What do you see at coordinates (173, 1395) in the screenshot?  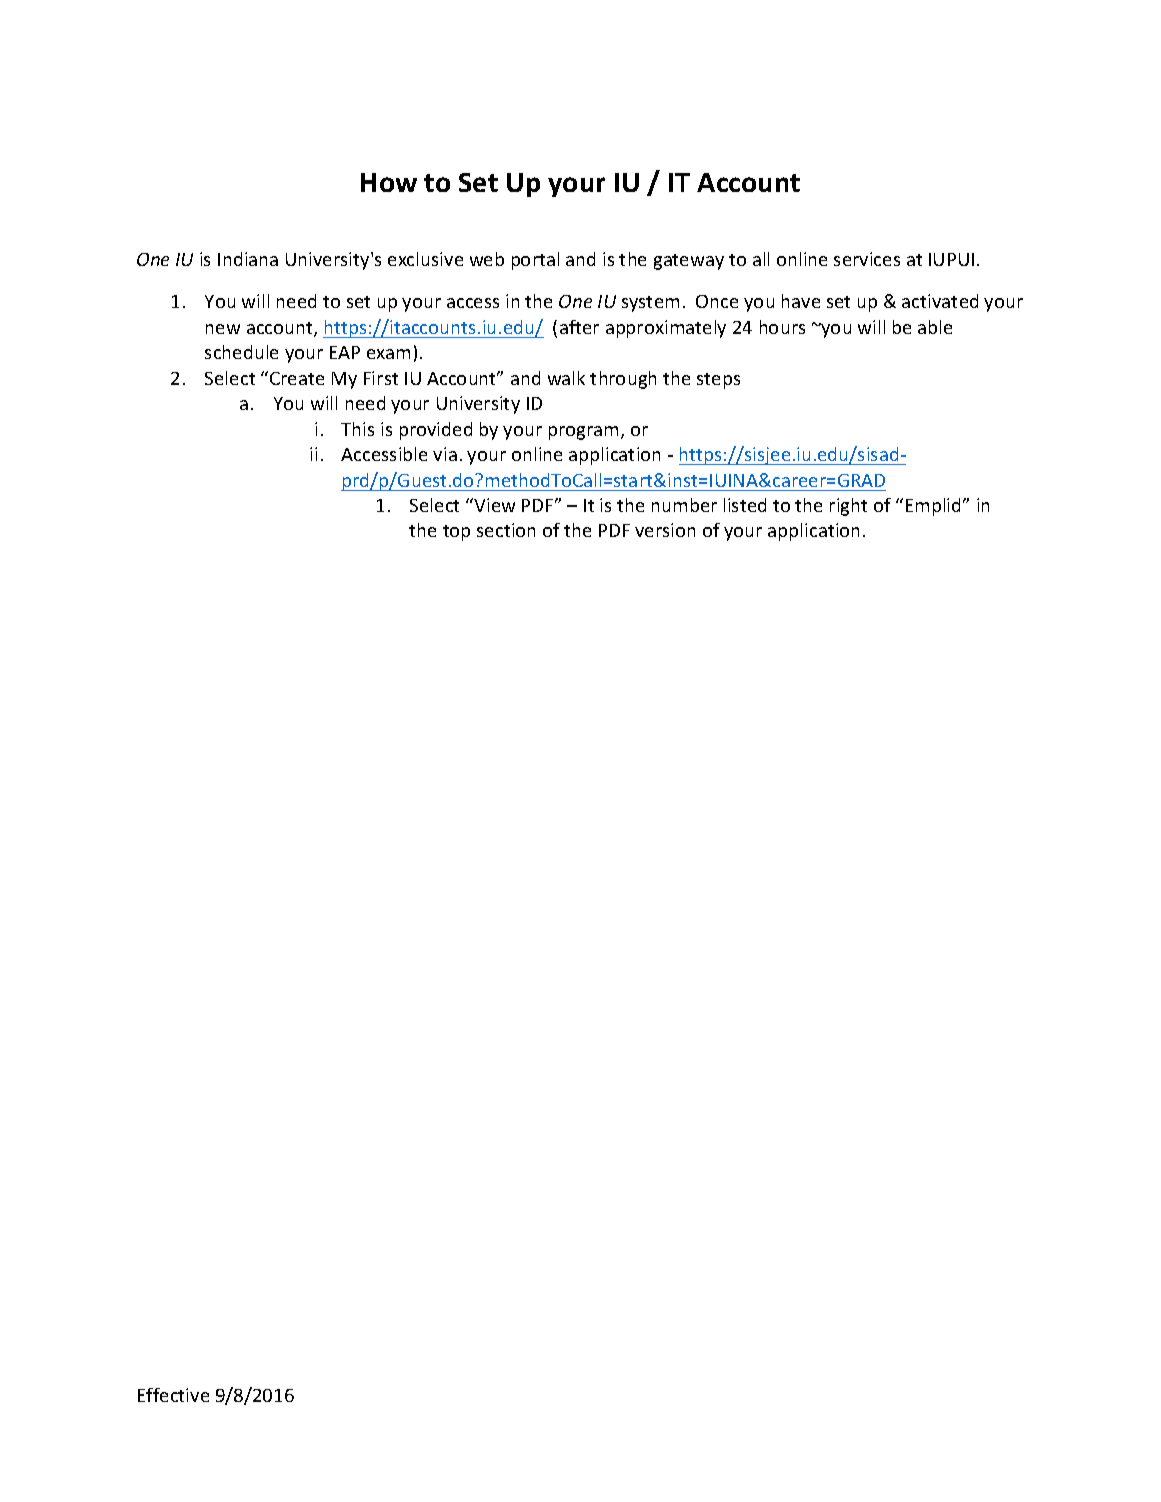 I see `Effective` at bounding box center [173, 1395].
